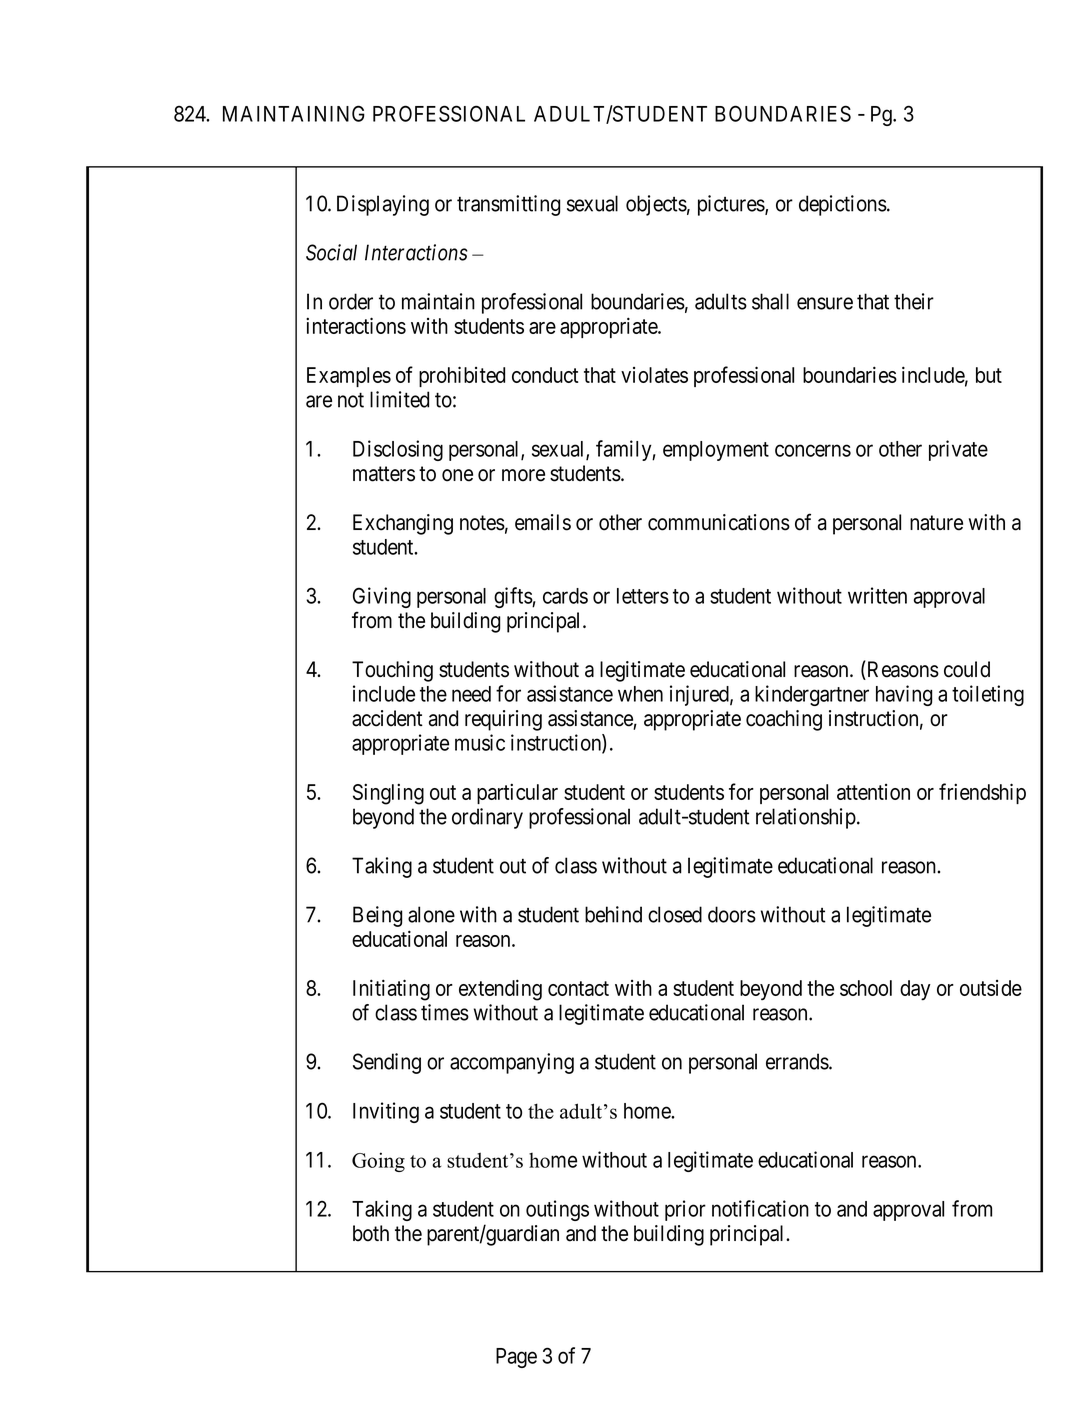  Describe the element at coordinates (383, 205) in the image. I see `Displaying` at that location.
